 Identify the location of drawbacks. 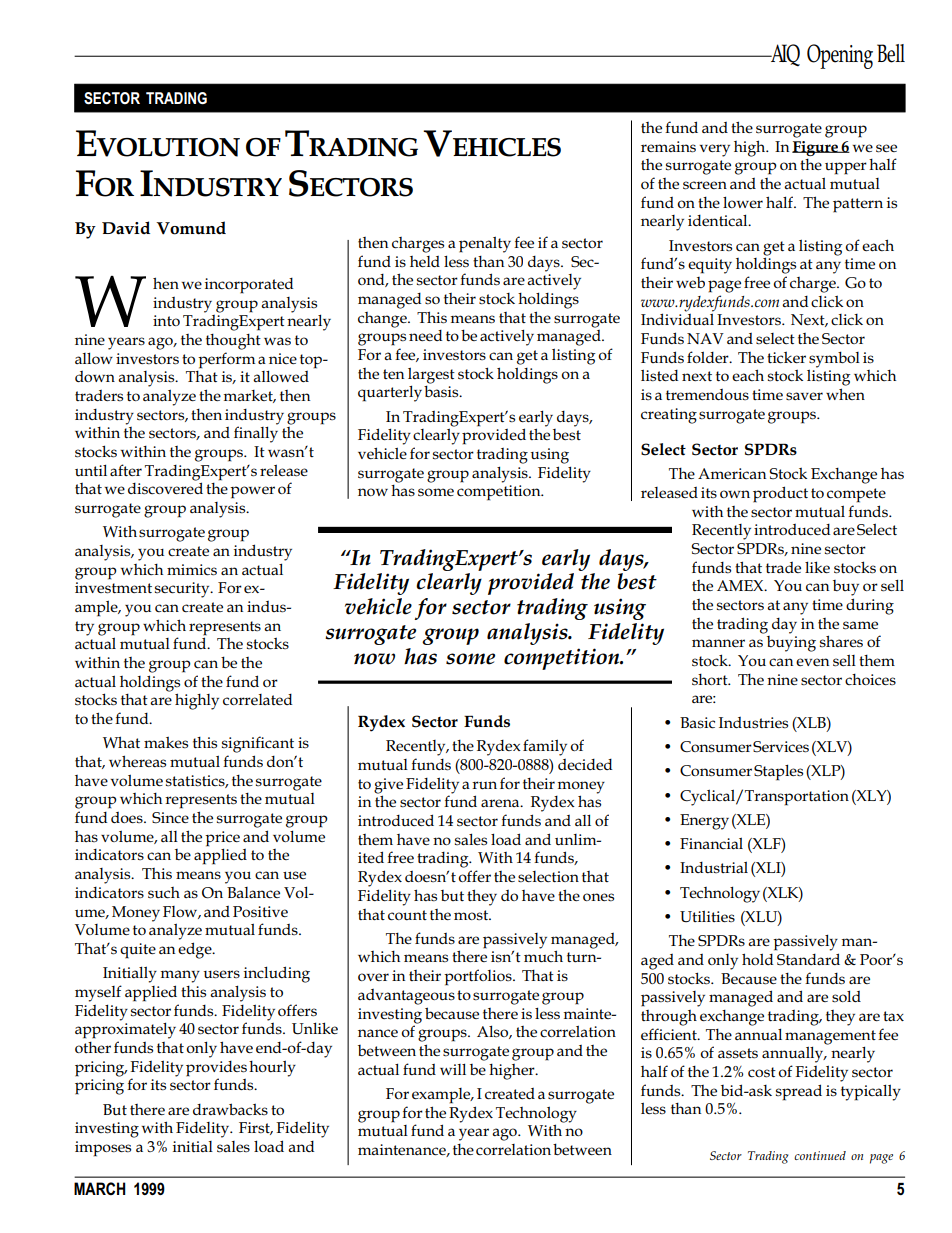
(230, 1109).
